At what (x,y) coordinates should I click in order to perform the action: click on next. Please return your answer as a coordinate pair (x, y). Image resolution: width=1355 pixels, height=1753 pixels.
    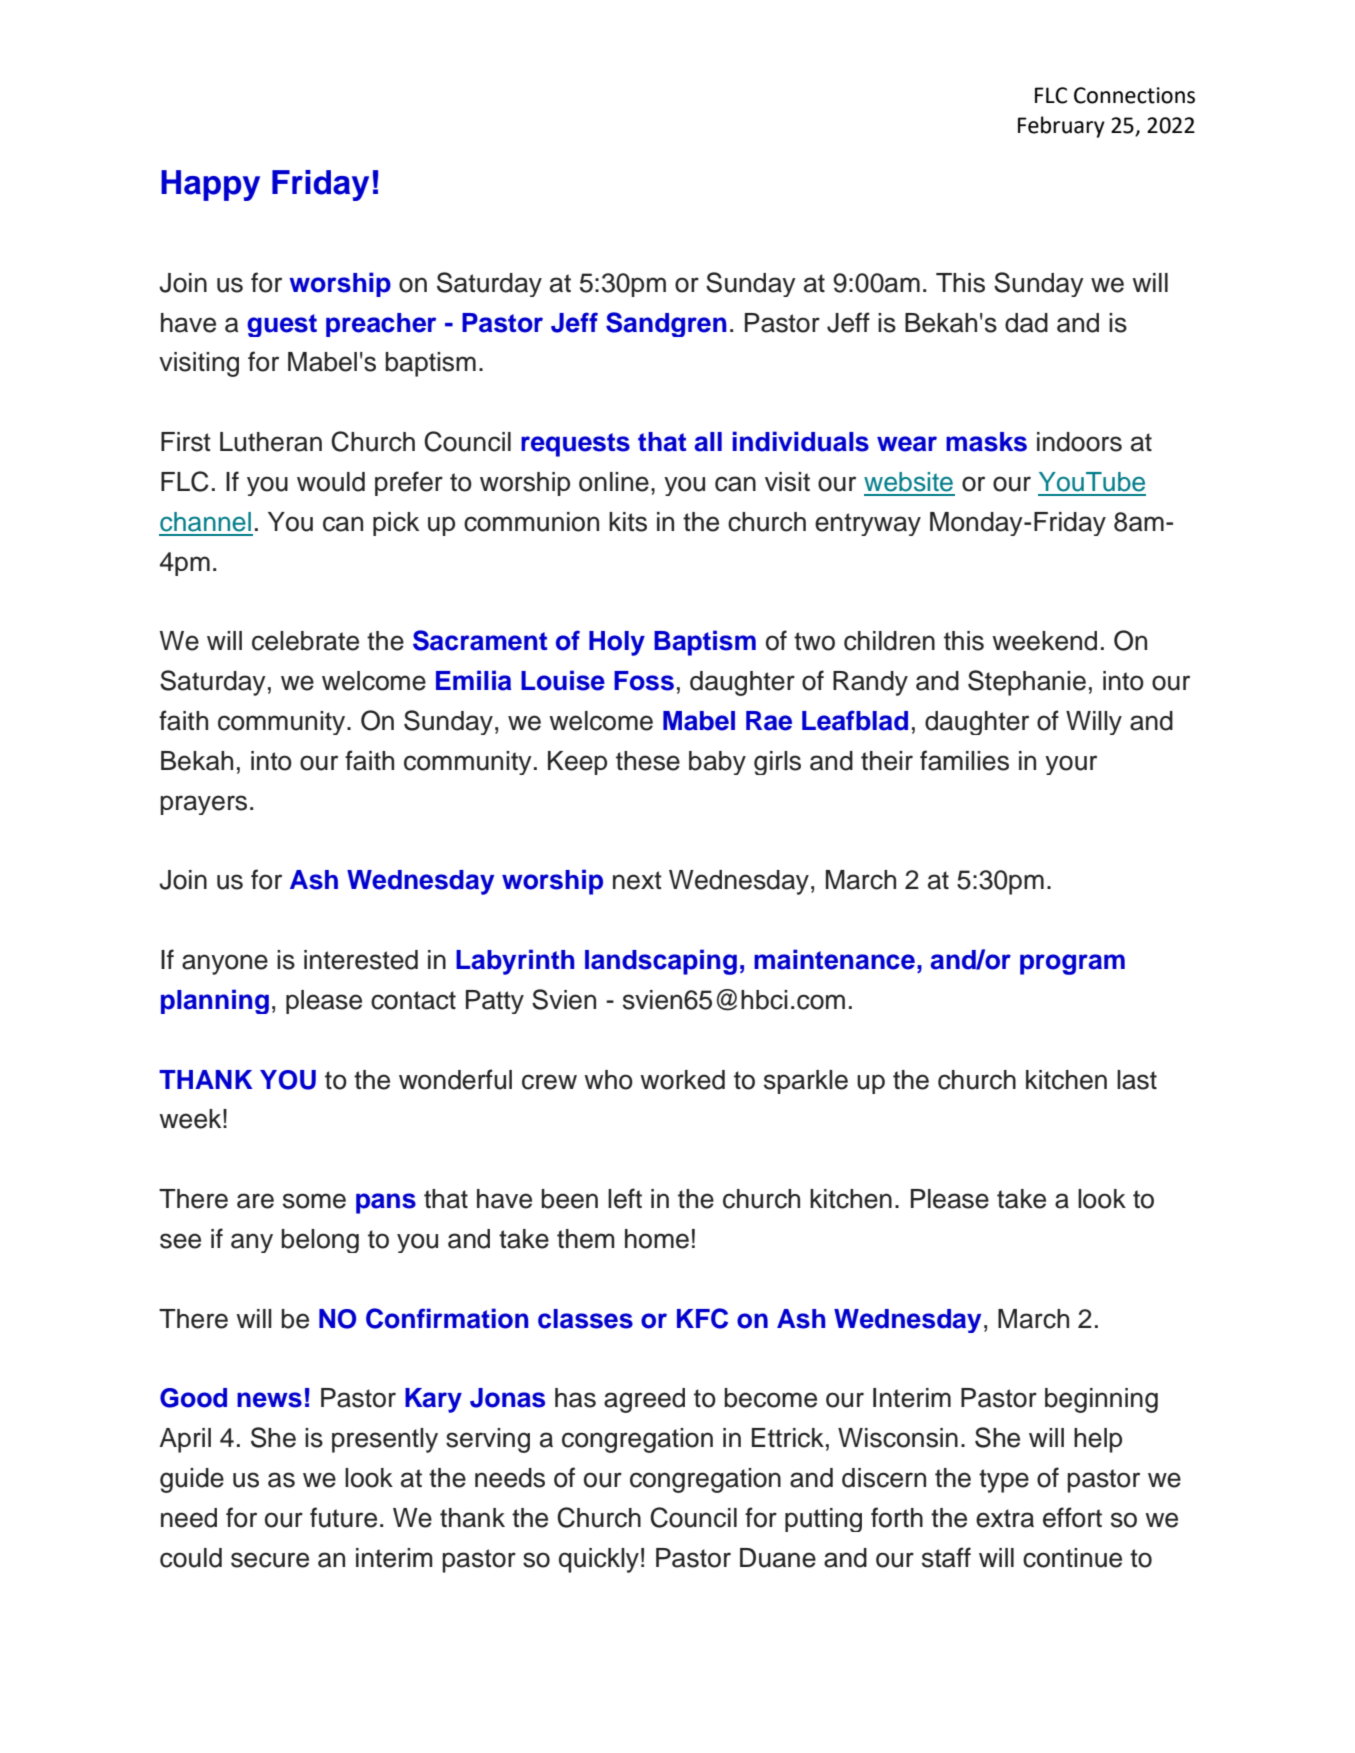
    Looking at the image, I should click on (637, 880).
